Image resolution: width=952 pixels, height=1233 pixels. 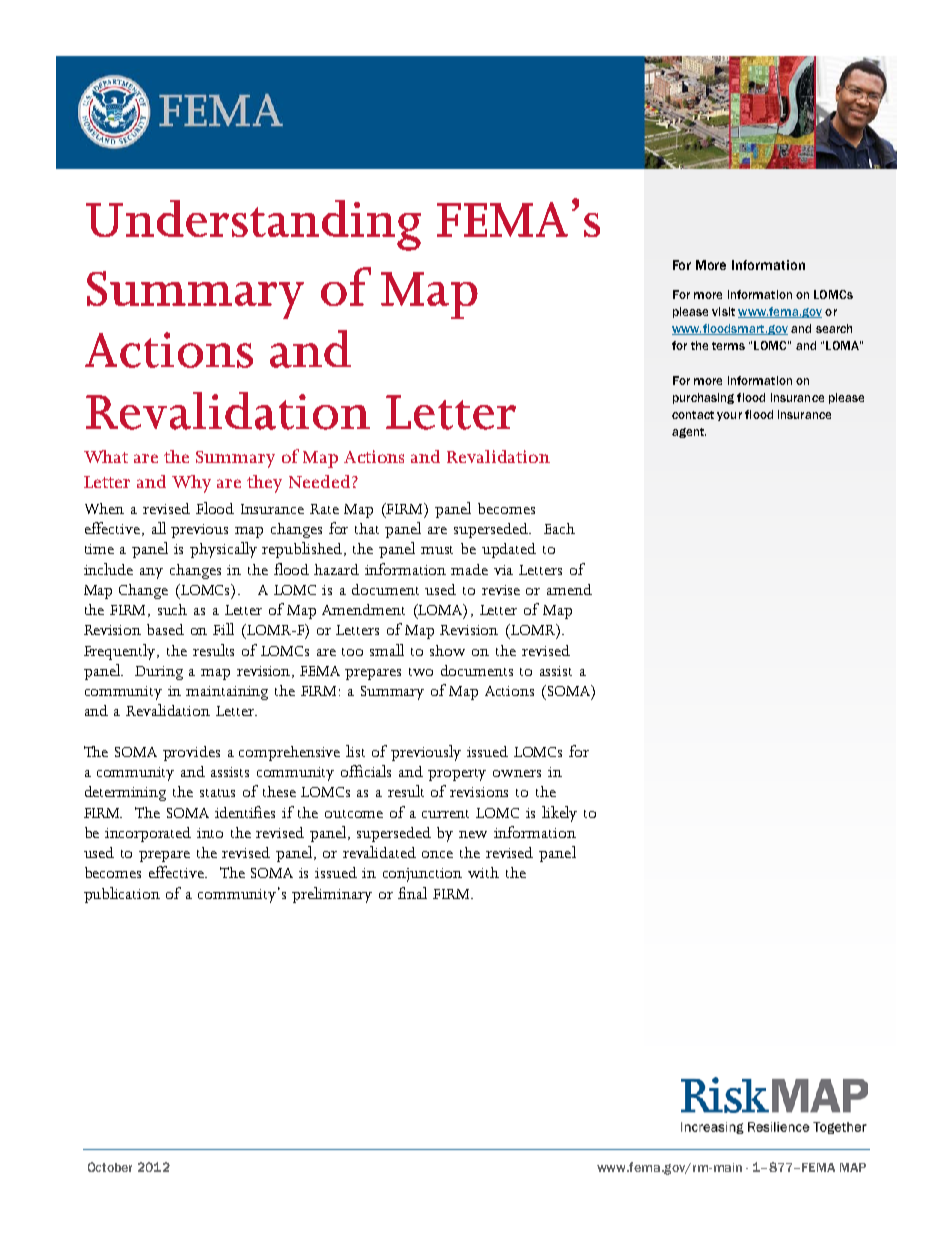 What do you see at coordinates (159, 673) in the page?
I see `During` at bounding box center [159, 673].
